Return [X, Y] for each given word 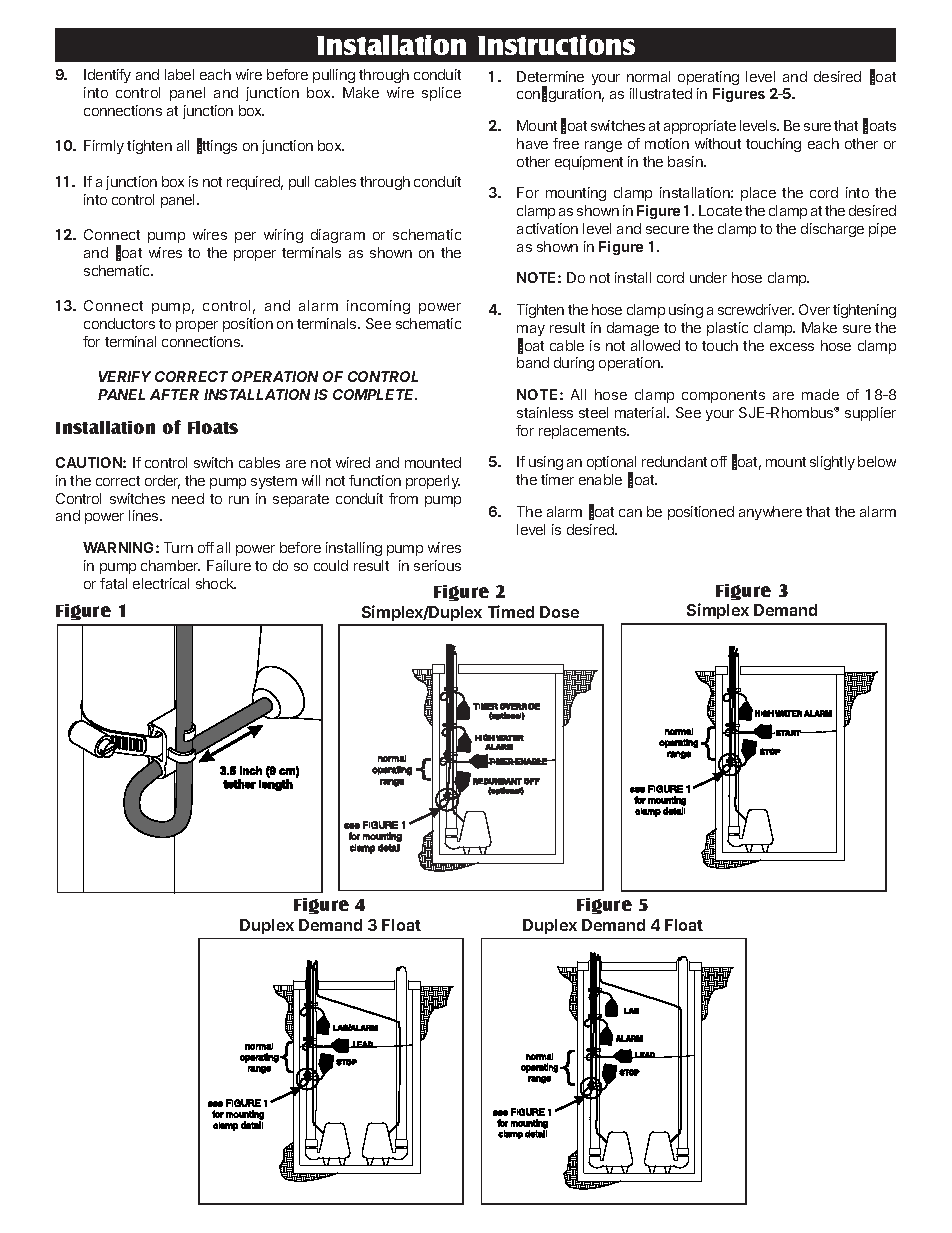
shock [216, 583]
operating [708, 78]
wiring [283, 236]
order [162, 482]
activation [547, 228]
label [179, 74]
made [820, 394]
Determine [550, 76]
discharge [832, 230]
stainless [545, 412]
